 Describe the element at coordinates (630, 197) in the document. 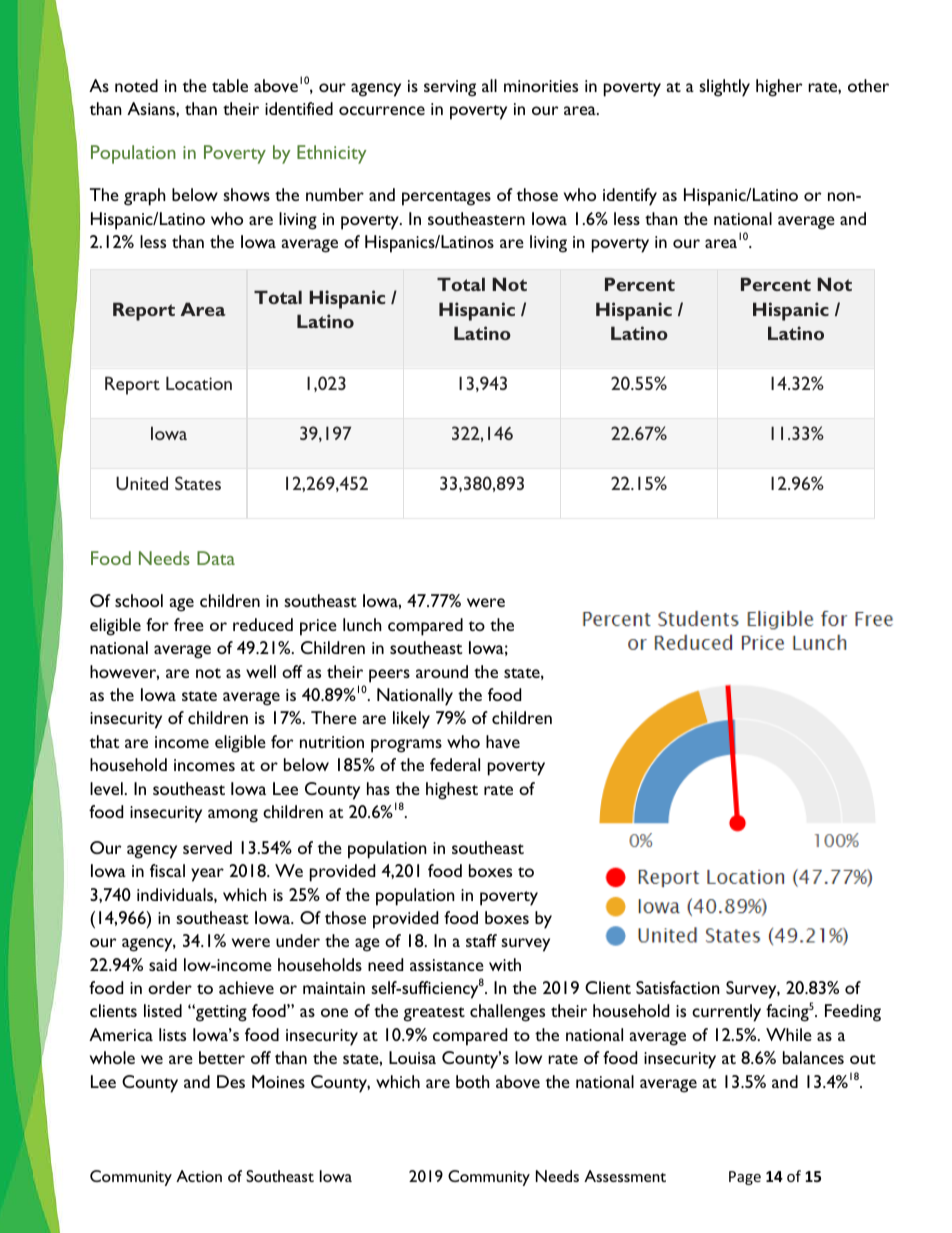

I see `identify` at that location.
